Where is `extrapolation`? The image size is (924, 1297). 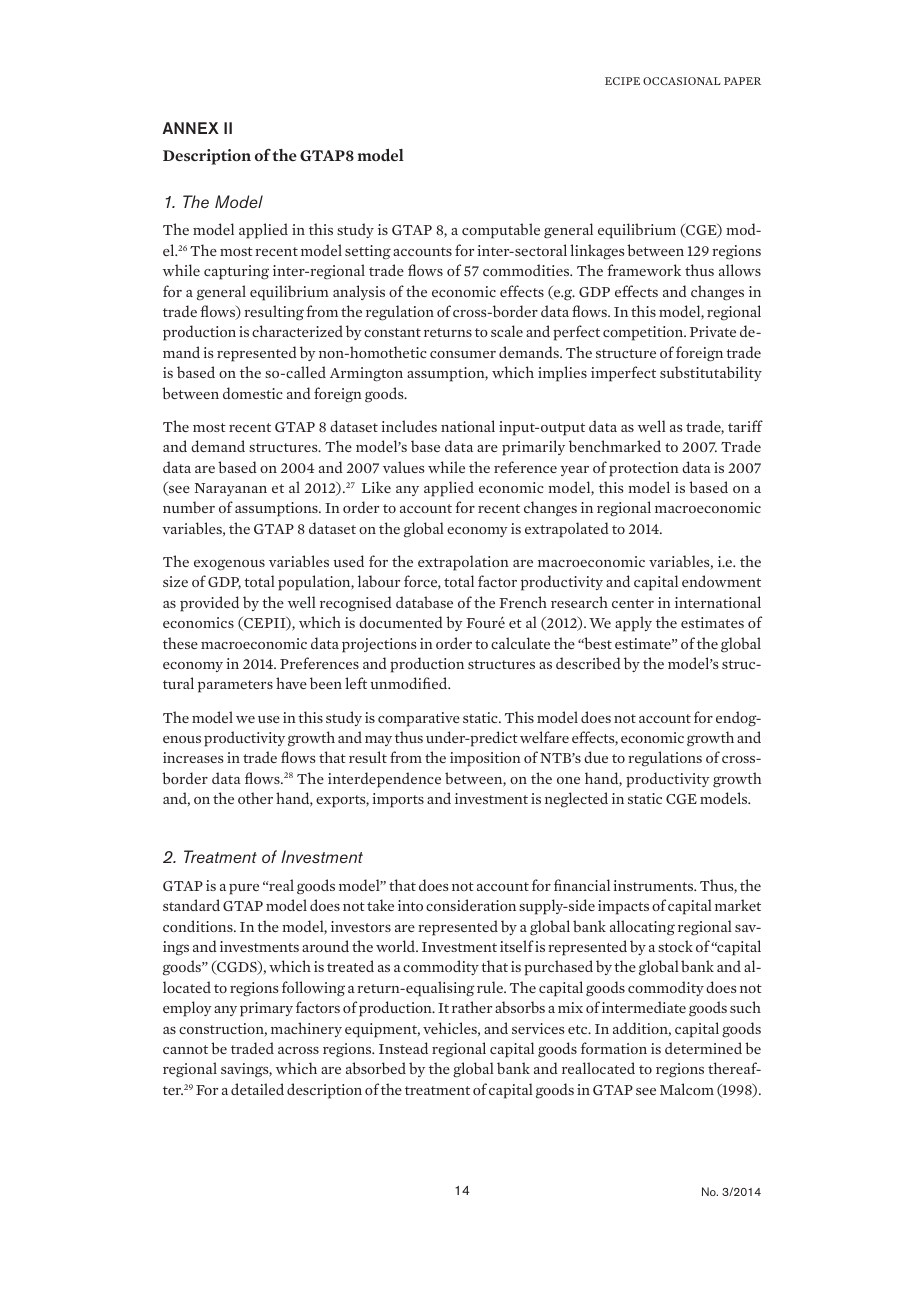 extrapolation is located at coordinates (463, 563).
